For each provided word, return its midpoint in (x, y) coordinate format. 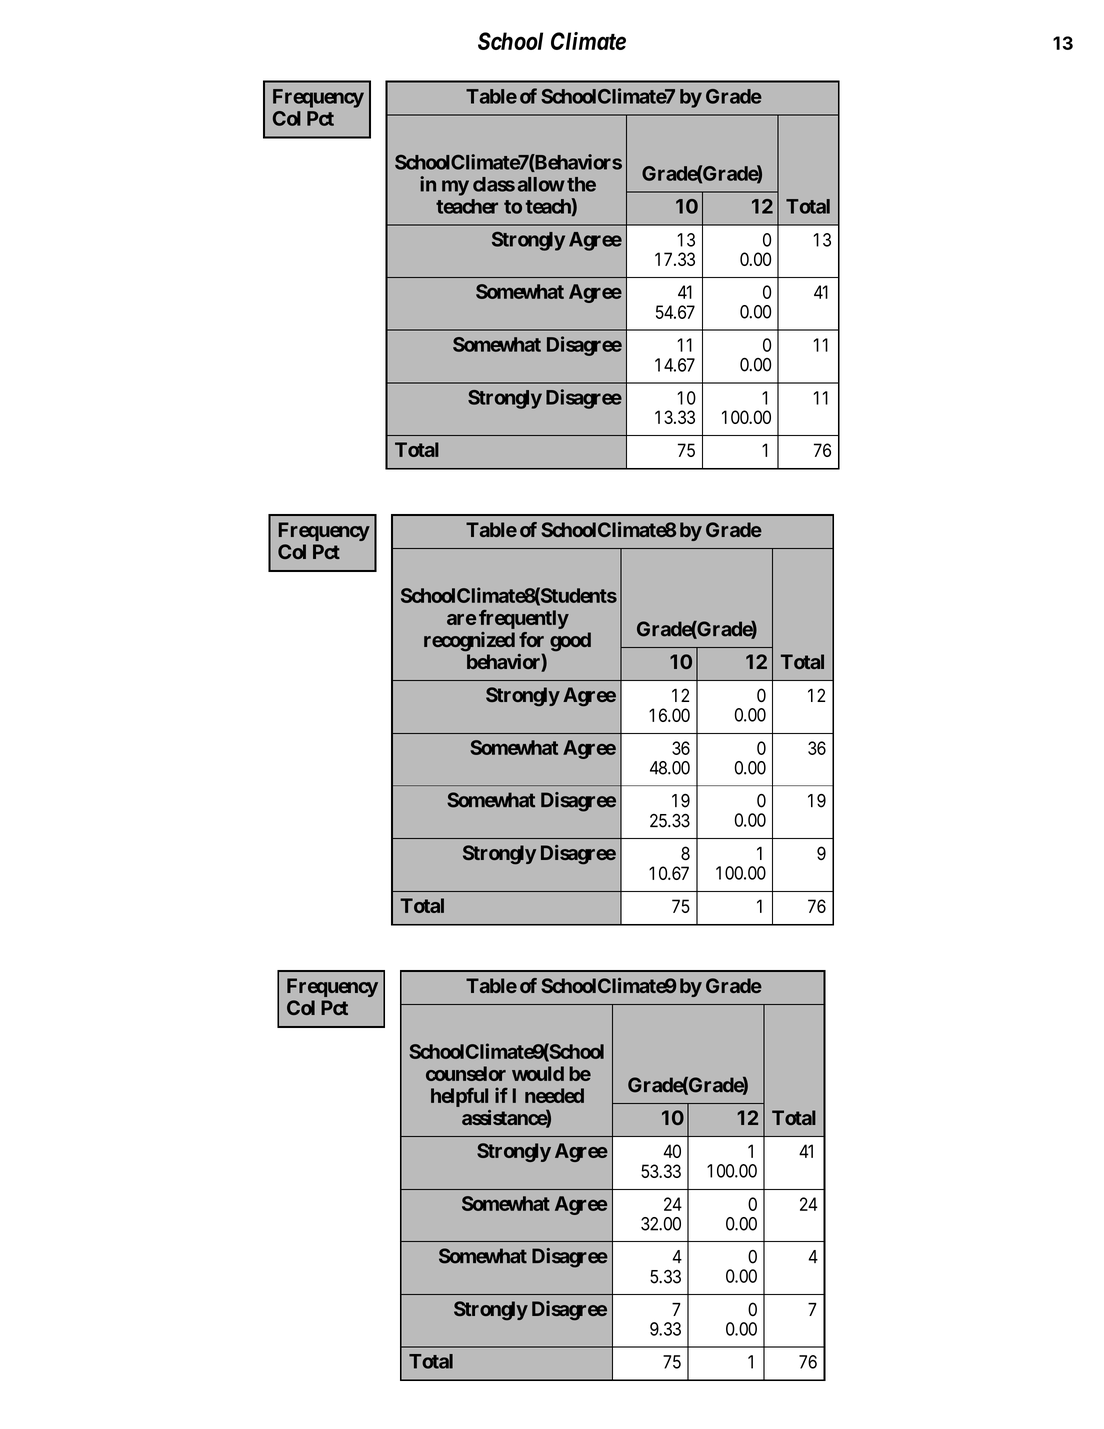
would (538, 1073)
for (531, 639)
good (570, 642)
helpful (459, 1097)
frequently (524, 619)
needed (554, 1095)
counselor (466, 1073)
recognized (469, 642)
